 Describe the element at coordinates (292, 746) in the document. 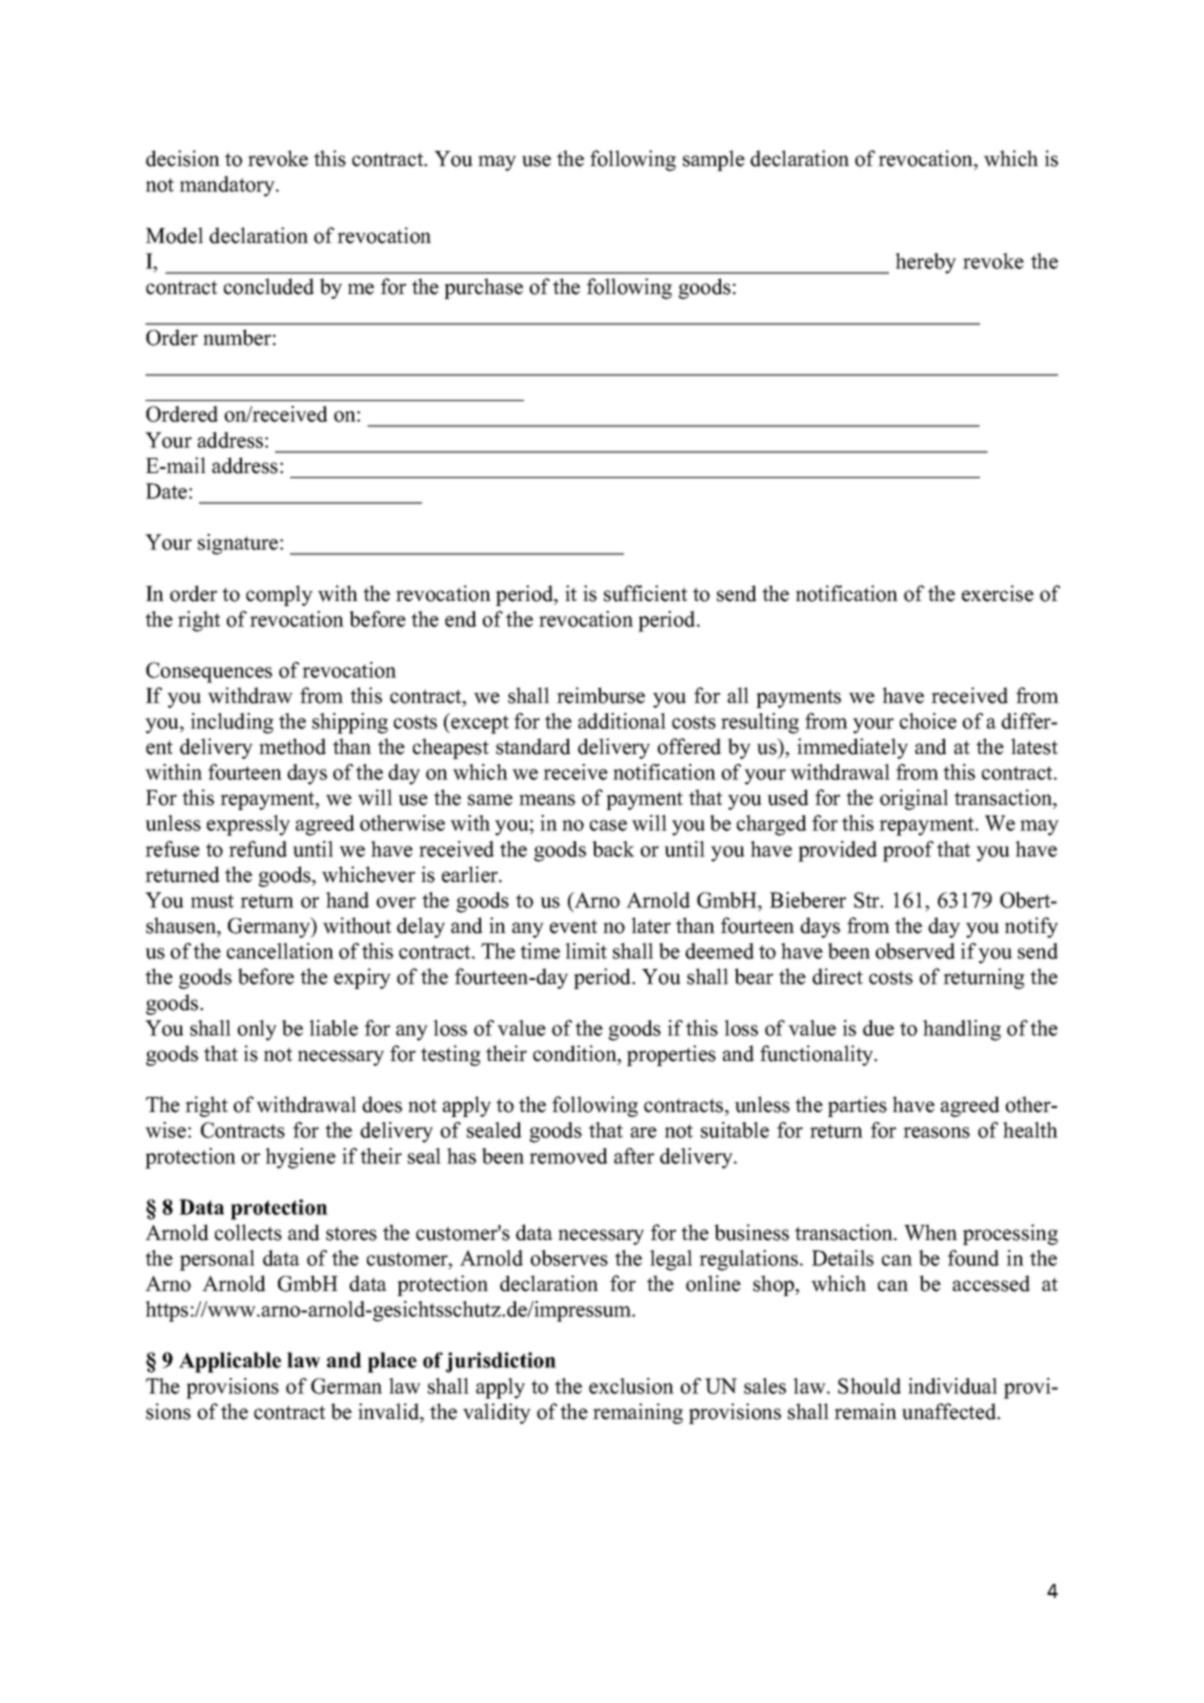

I see `method` at that location.
